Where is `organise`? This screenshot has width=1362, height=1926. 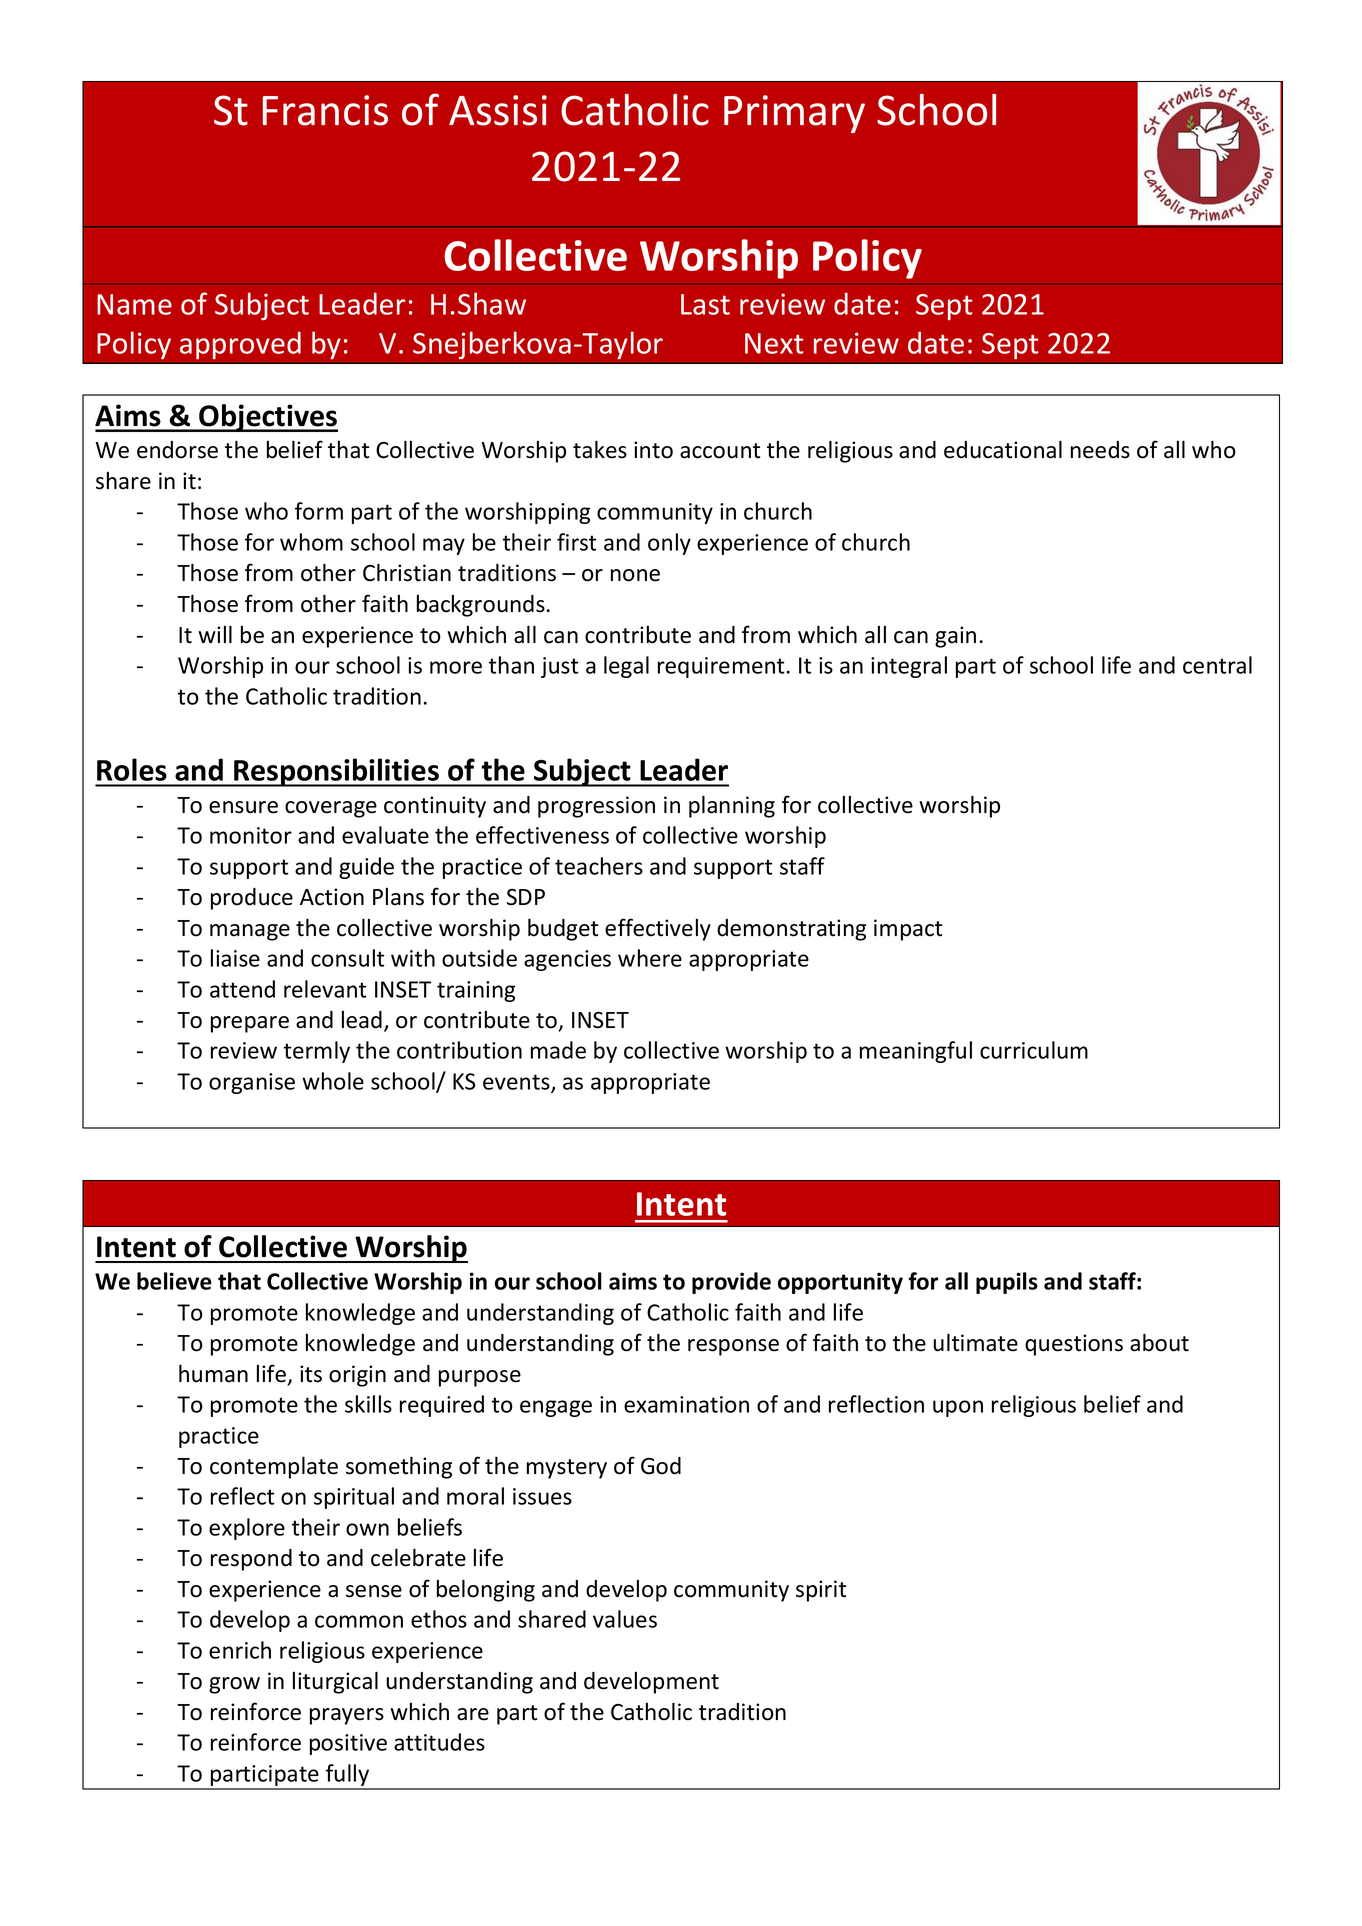
organise is located at coordinates (252, 1083).
